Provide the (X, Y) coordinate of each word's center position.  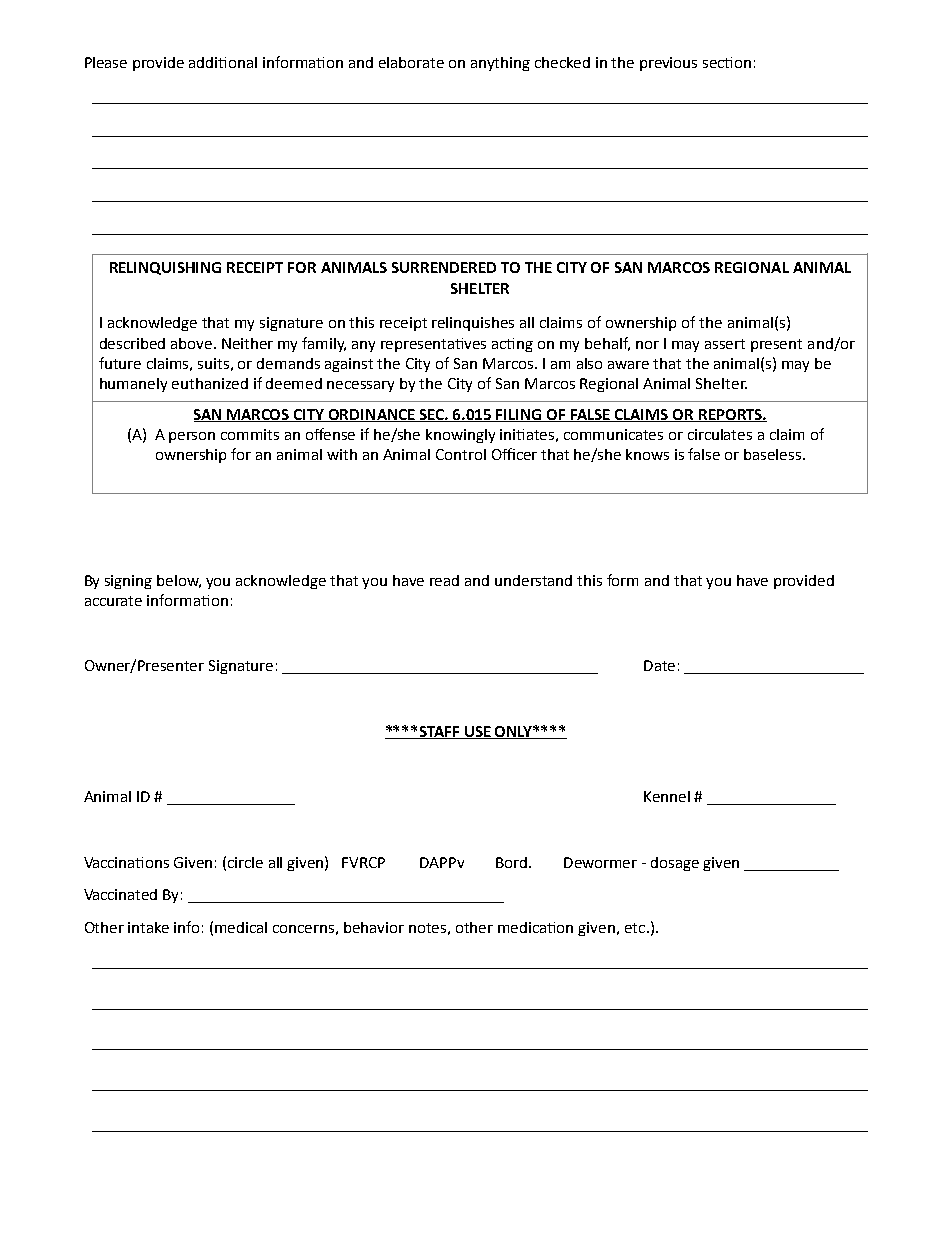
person (192, 437)
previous (668, 64)
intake (148, 927)
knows (647, 454)
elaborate (411, 62)
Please (106, 62)
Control (461, 454)
